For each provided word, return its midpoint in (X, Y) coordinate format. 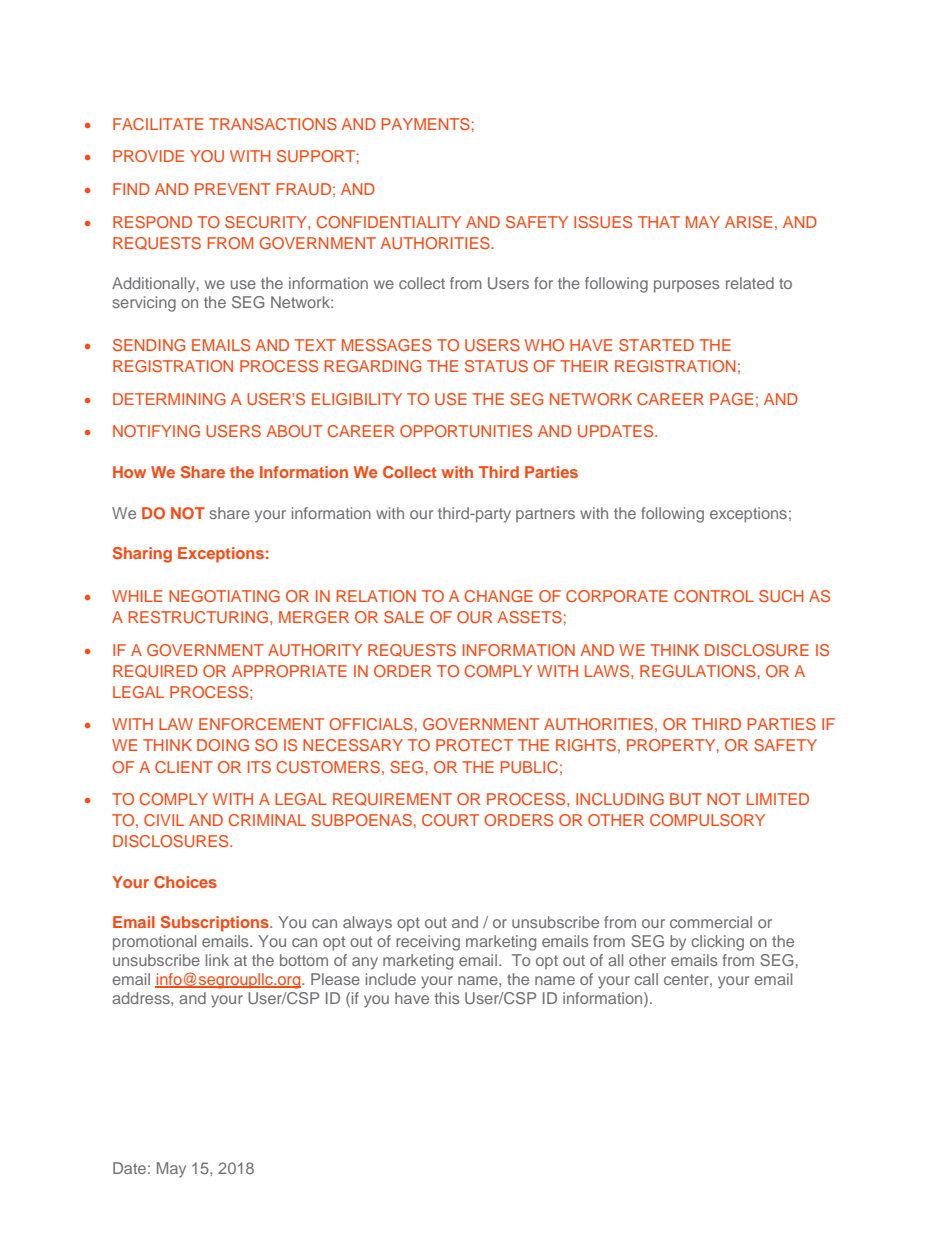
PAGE (731, 399)
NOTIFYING (156, 431)
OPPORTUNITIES (466, 431)
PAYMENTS (426, 124)
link (217, 960)
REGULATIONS (698, 671)
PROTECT (474, 745)
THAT (659, 222)
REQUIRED (155, 671)
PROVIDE (148, 156)
